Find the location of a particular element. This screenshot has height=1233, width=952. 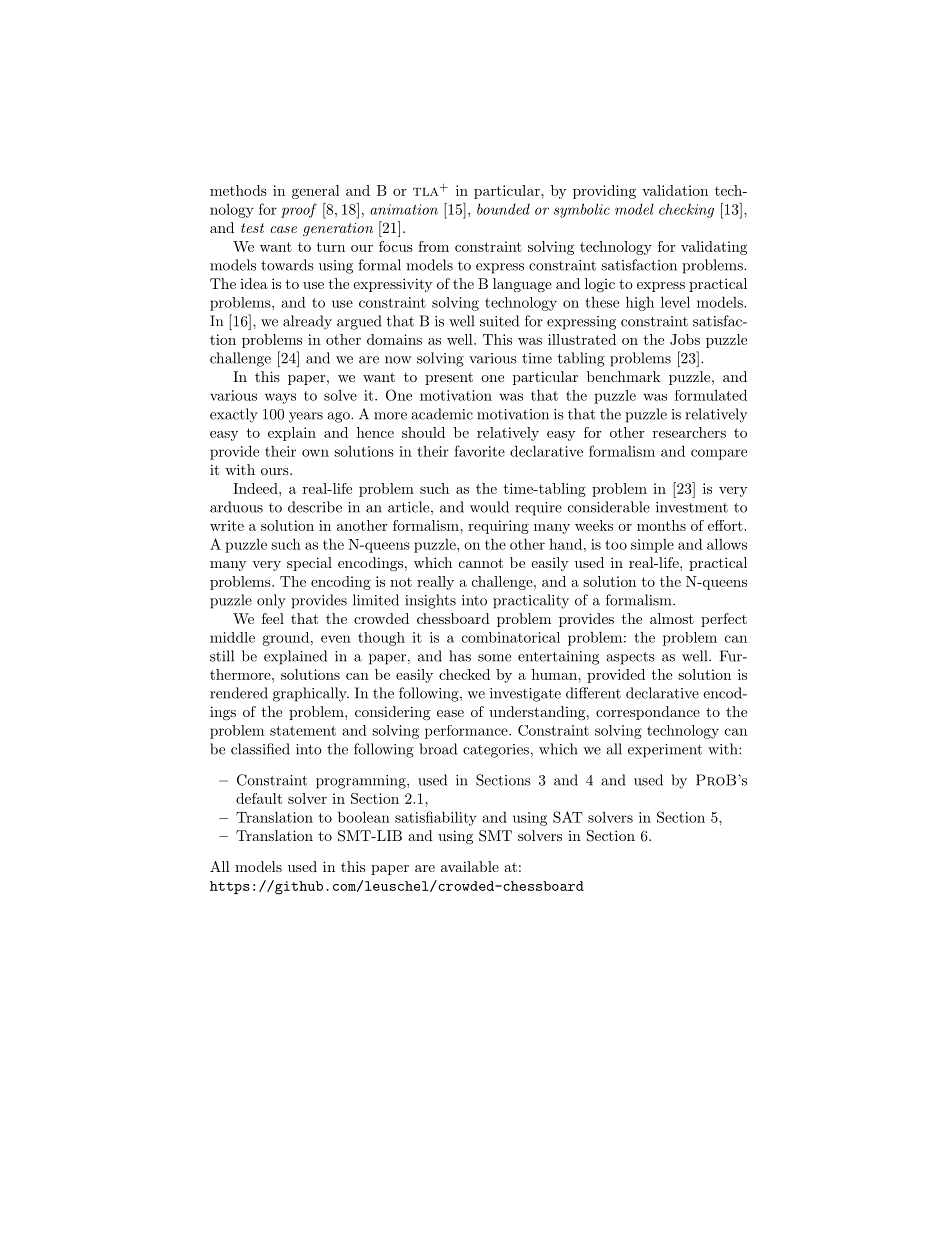

available is located at coordinates (470, 866).
